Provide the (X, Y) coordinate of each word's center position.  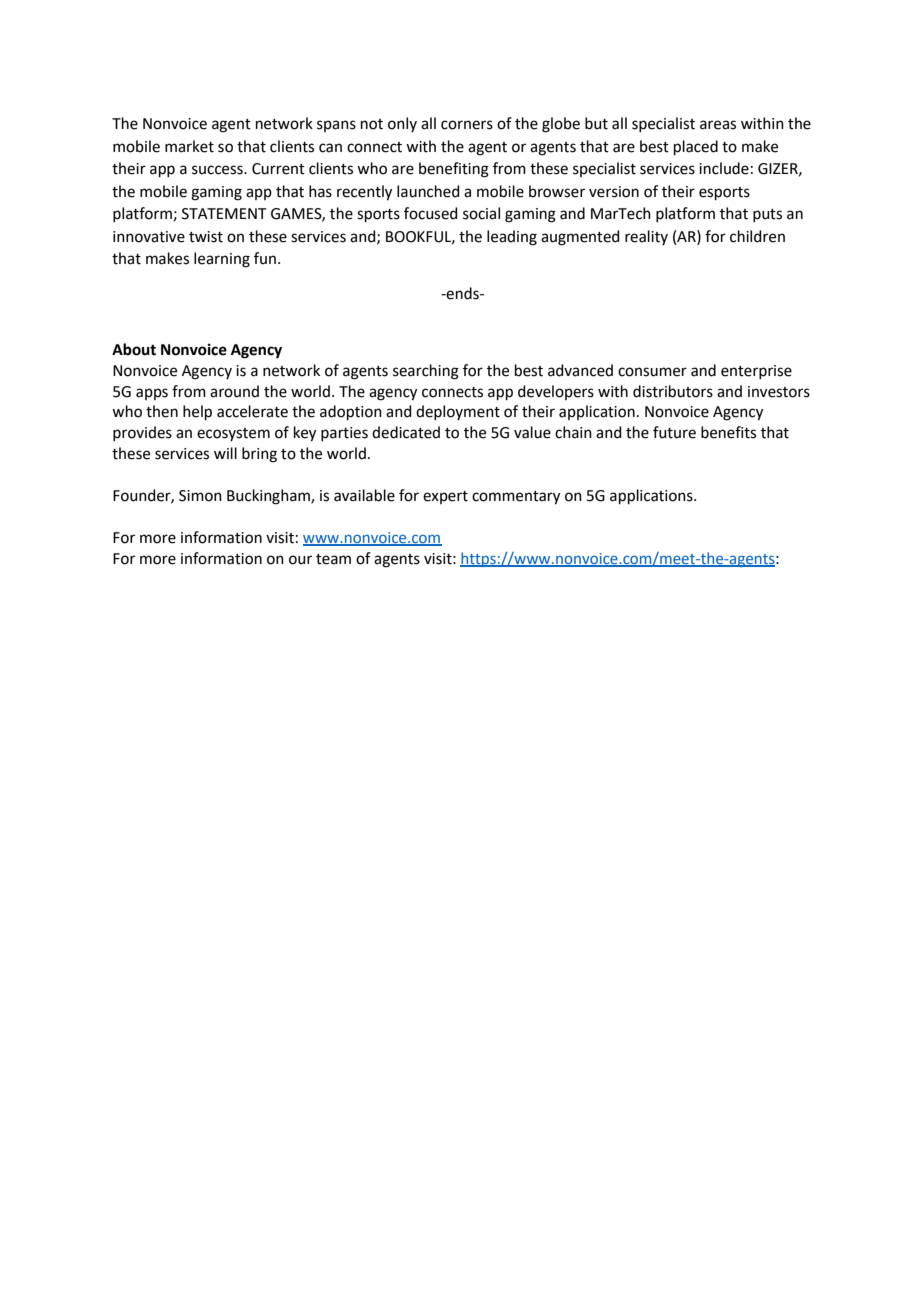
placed (696, 147)
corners (467, 125)
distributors (673, 391)
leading (512, 238)
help (197, 412)
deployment (458, 412)
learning (222, 260)
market (189, 146)
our (300, 560)
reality (646, 237)
